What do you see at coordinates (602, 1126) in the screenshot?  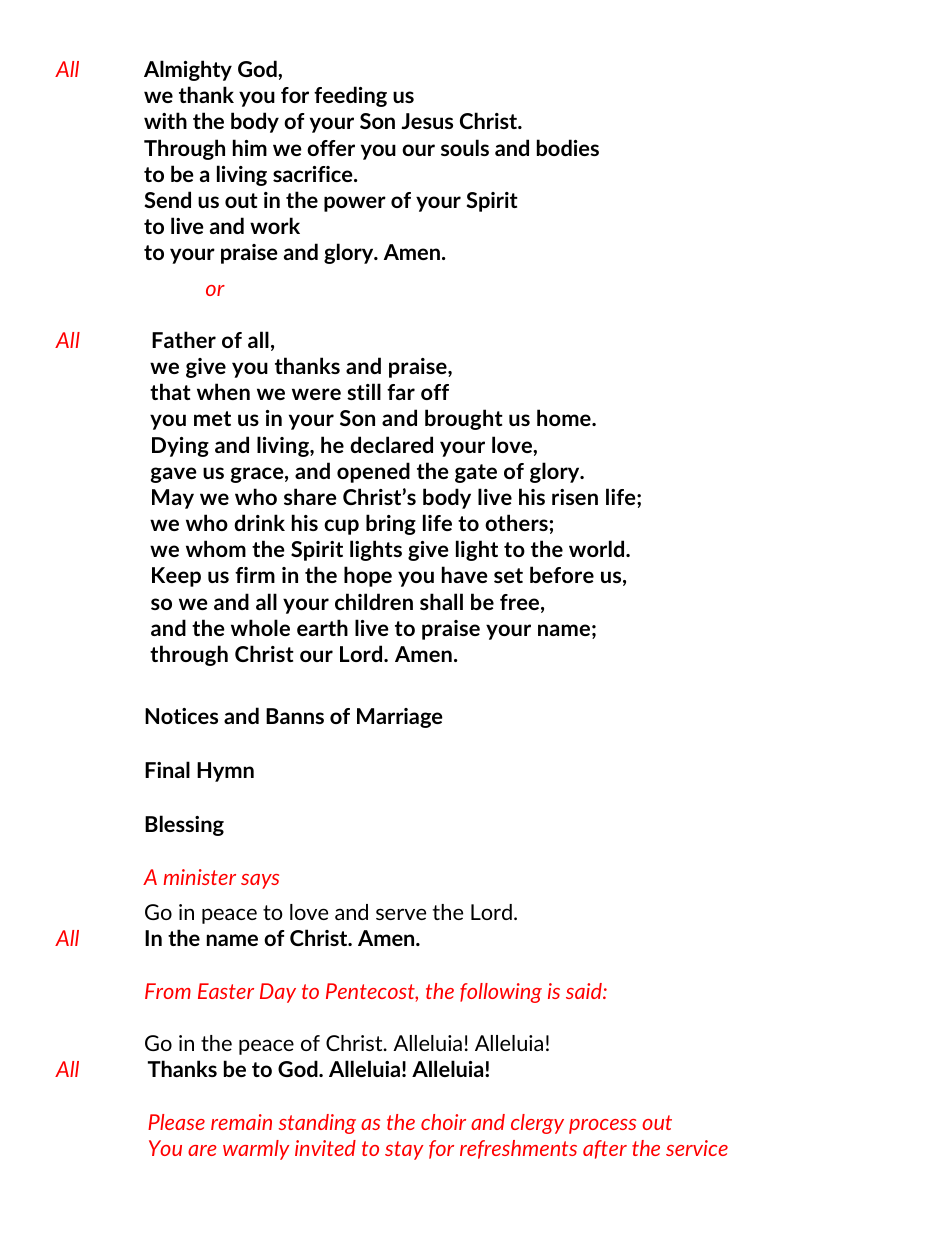 I see `process` at bounding box center [602, 1126].
